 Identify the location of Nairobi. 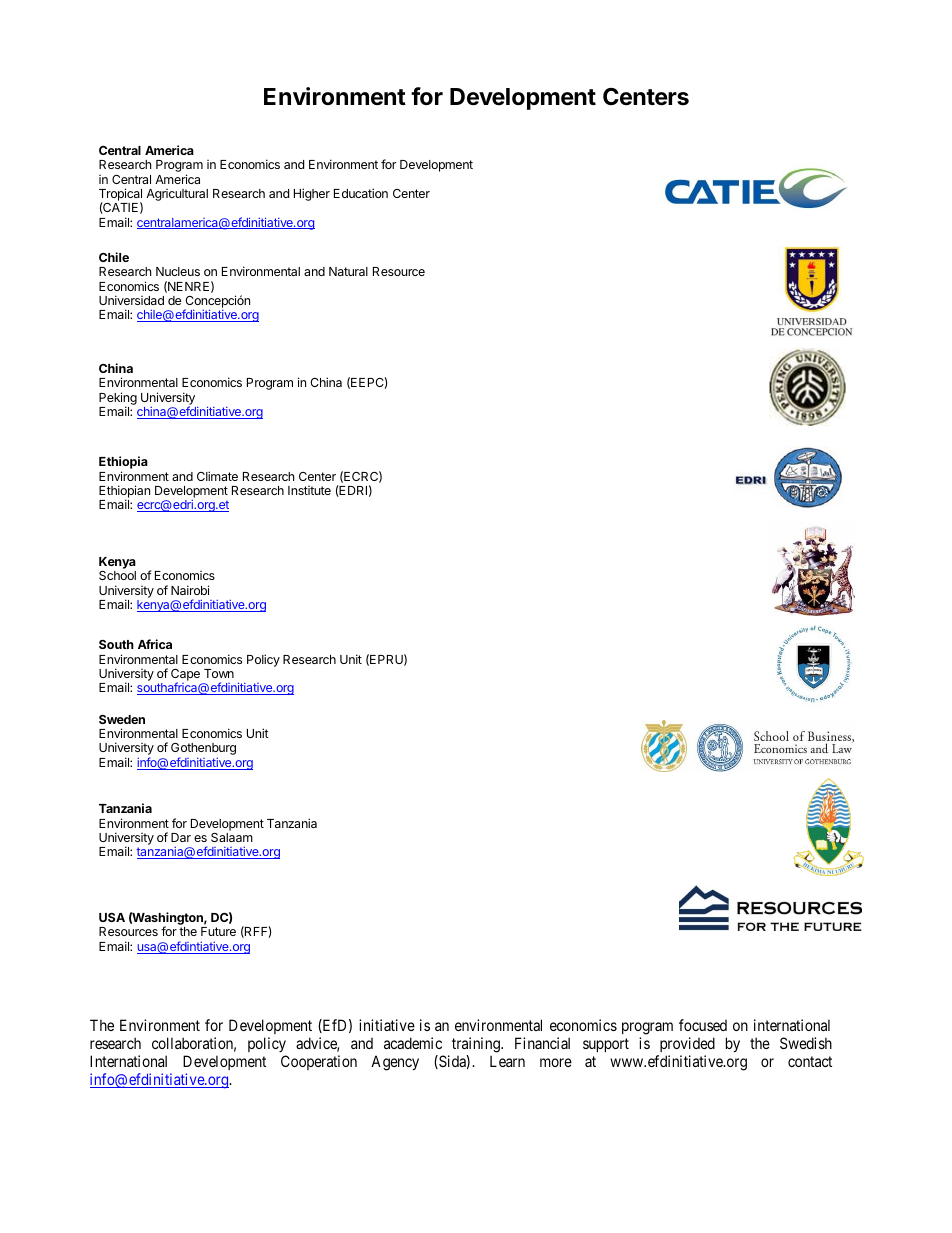
(190, 590).
